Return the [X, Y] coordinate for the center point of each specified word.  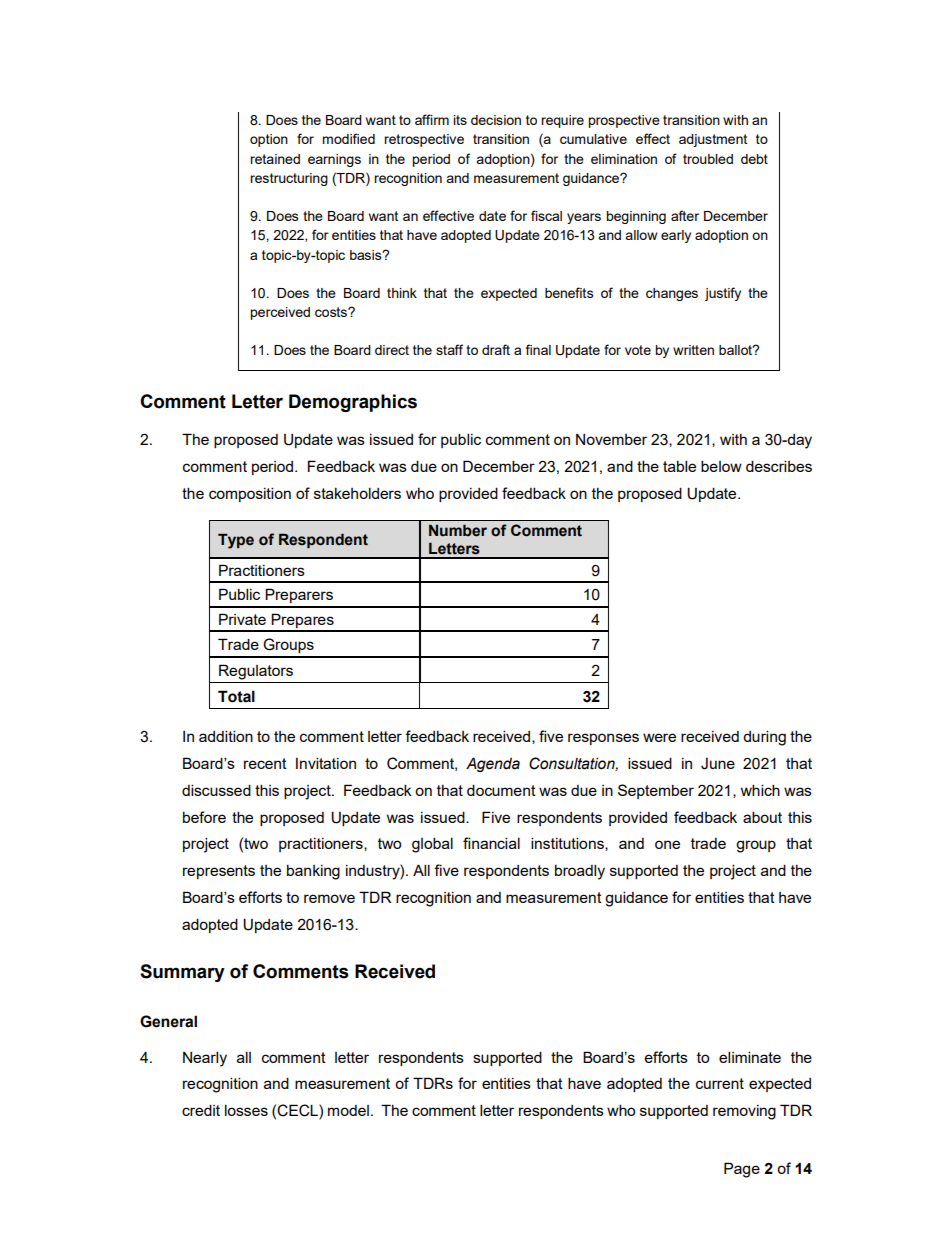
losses [246, 1110]
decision [496, 120]
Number [458, 531]
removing [744, 1112]
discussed [216, 790]
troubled [708, 159]
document [501, 790]
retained [275, 159]
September [656, 791]
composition [250, 494]
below [721, 466]
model [348, 1110]
